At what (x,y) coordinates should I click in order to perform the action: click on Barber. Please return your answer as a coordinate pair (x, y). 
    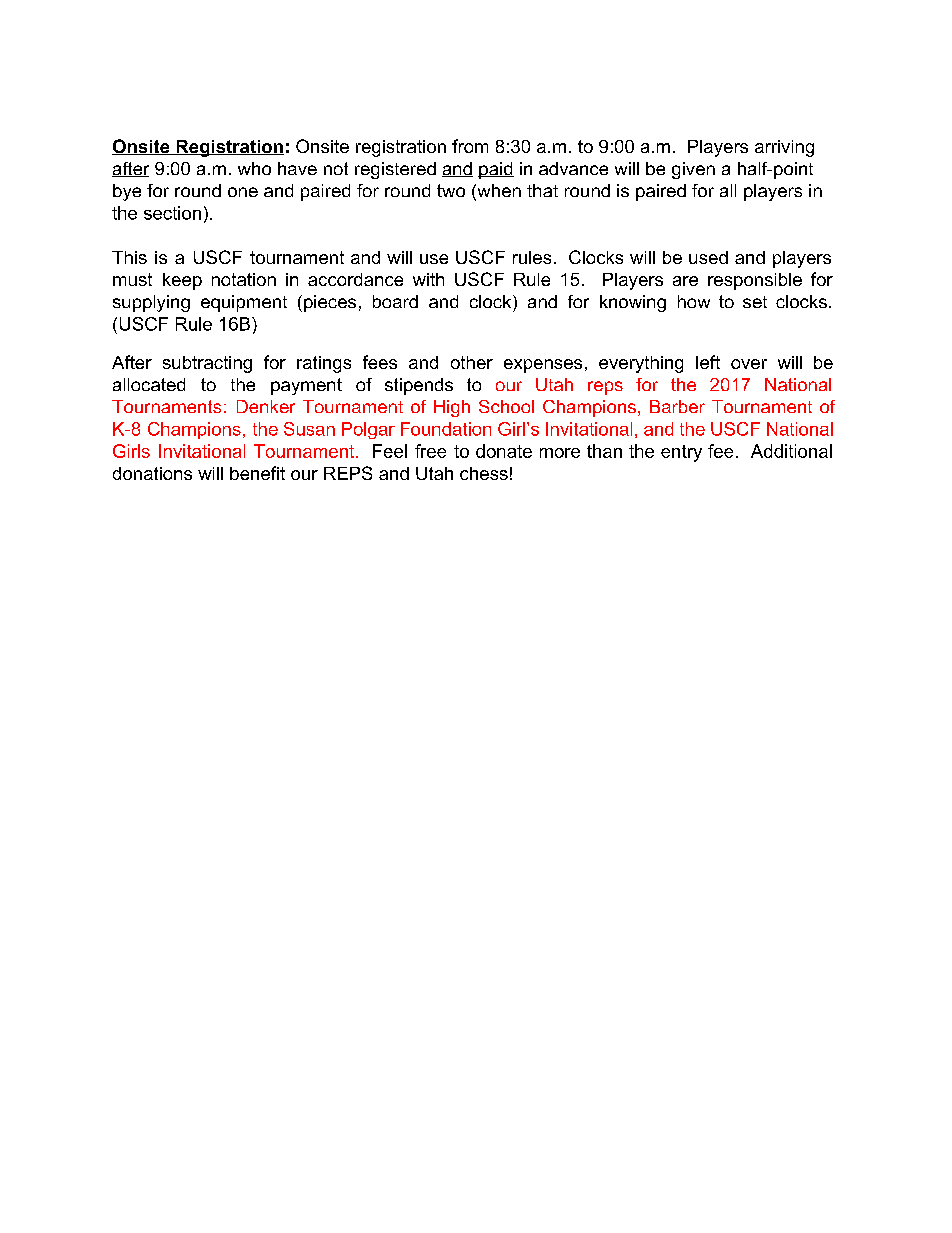
    Looking at the image, I should click on (677, 406).
